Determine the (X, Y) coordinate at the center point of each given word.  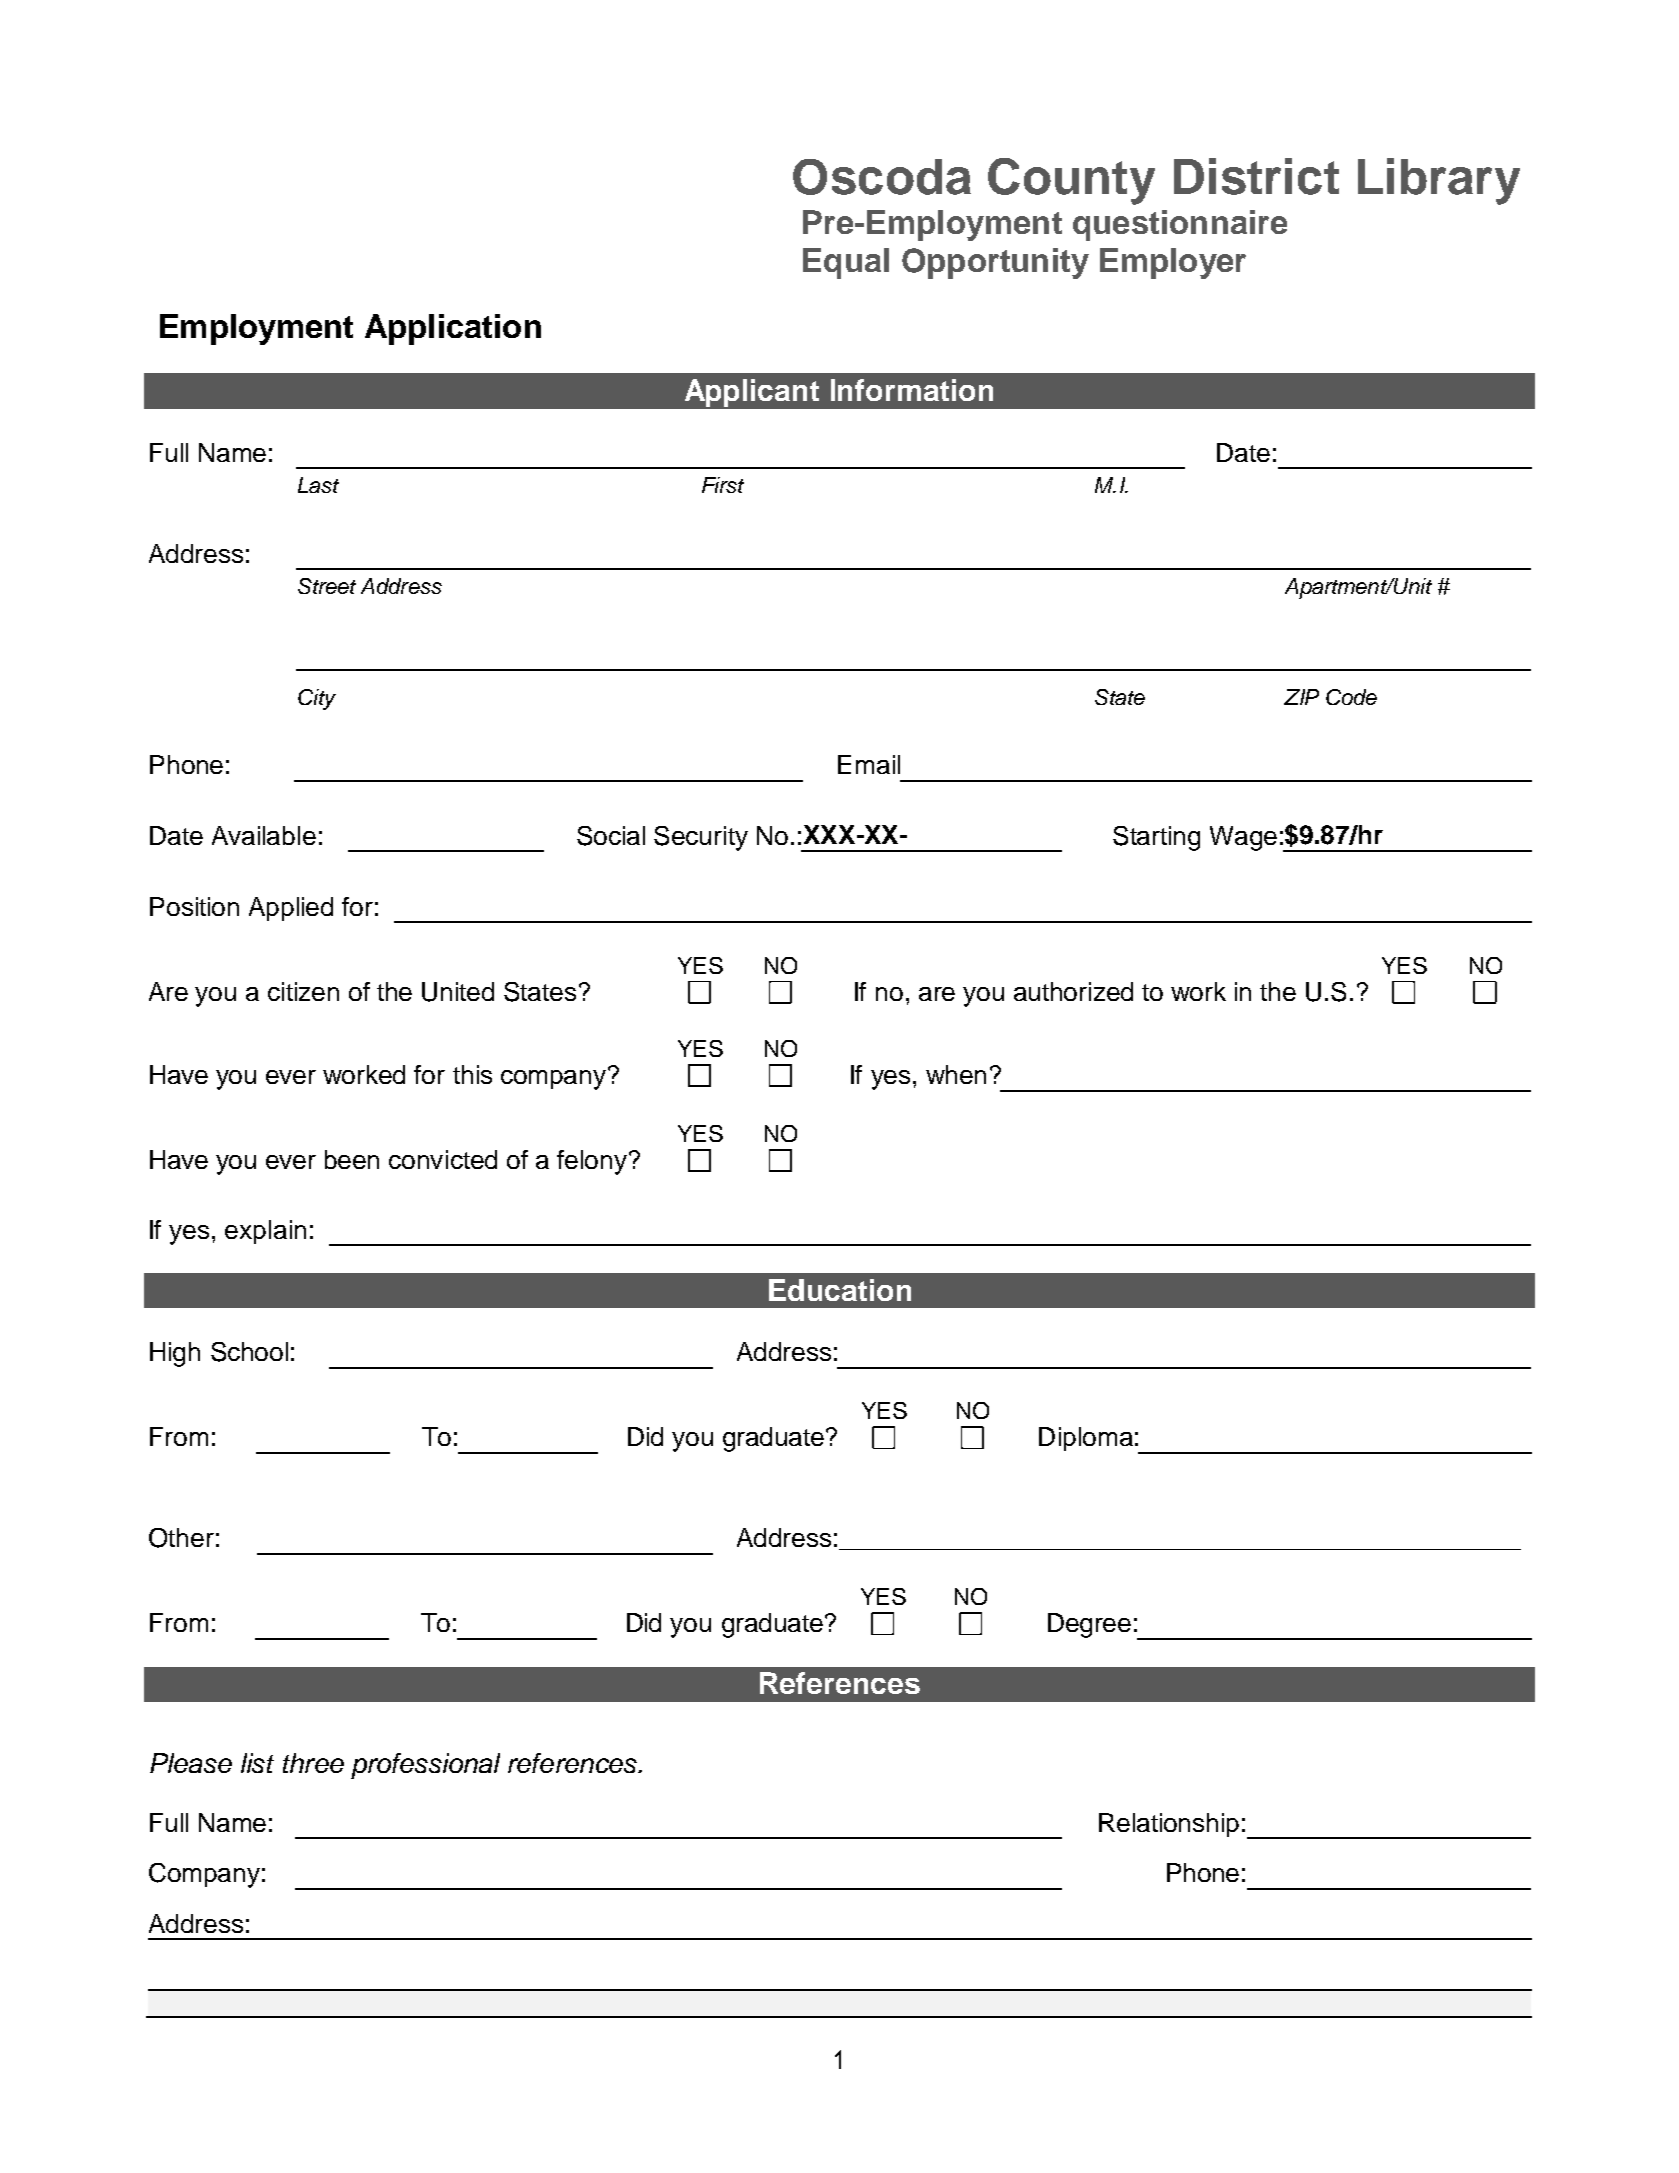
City (317, 699)
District (1256, 176)
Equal (846, 263)
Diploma (1086, 1439)
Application (453, 329)
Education (840, 1290)
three (313, 1763)
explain (265, 1232)
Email (869, 764)
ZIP (1301, 697)
